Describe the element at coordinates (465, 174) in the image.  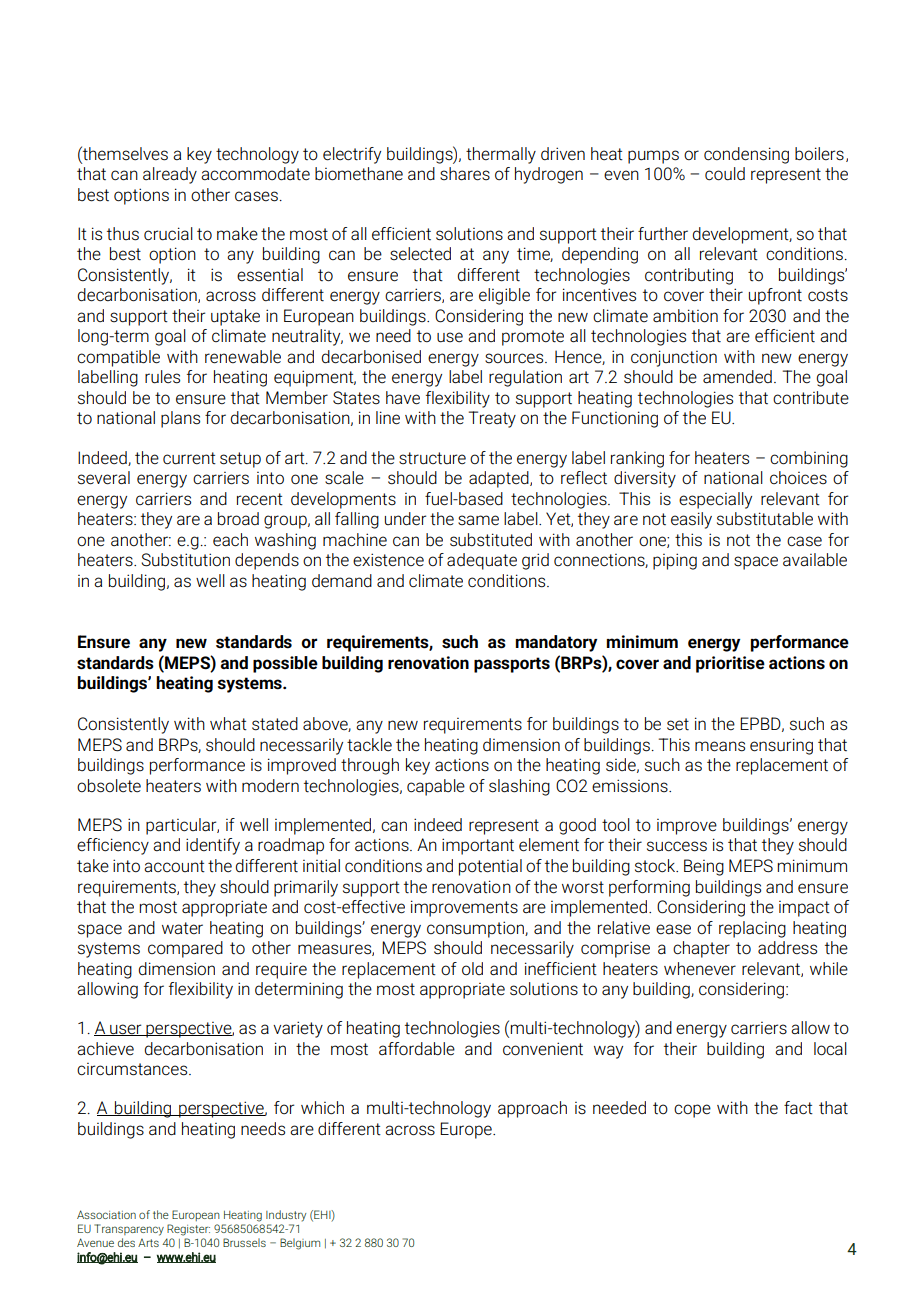
I see `shares` at that location.
